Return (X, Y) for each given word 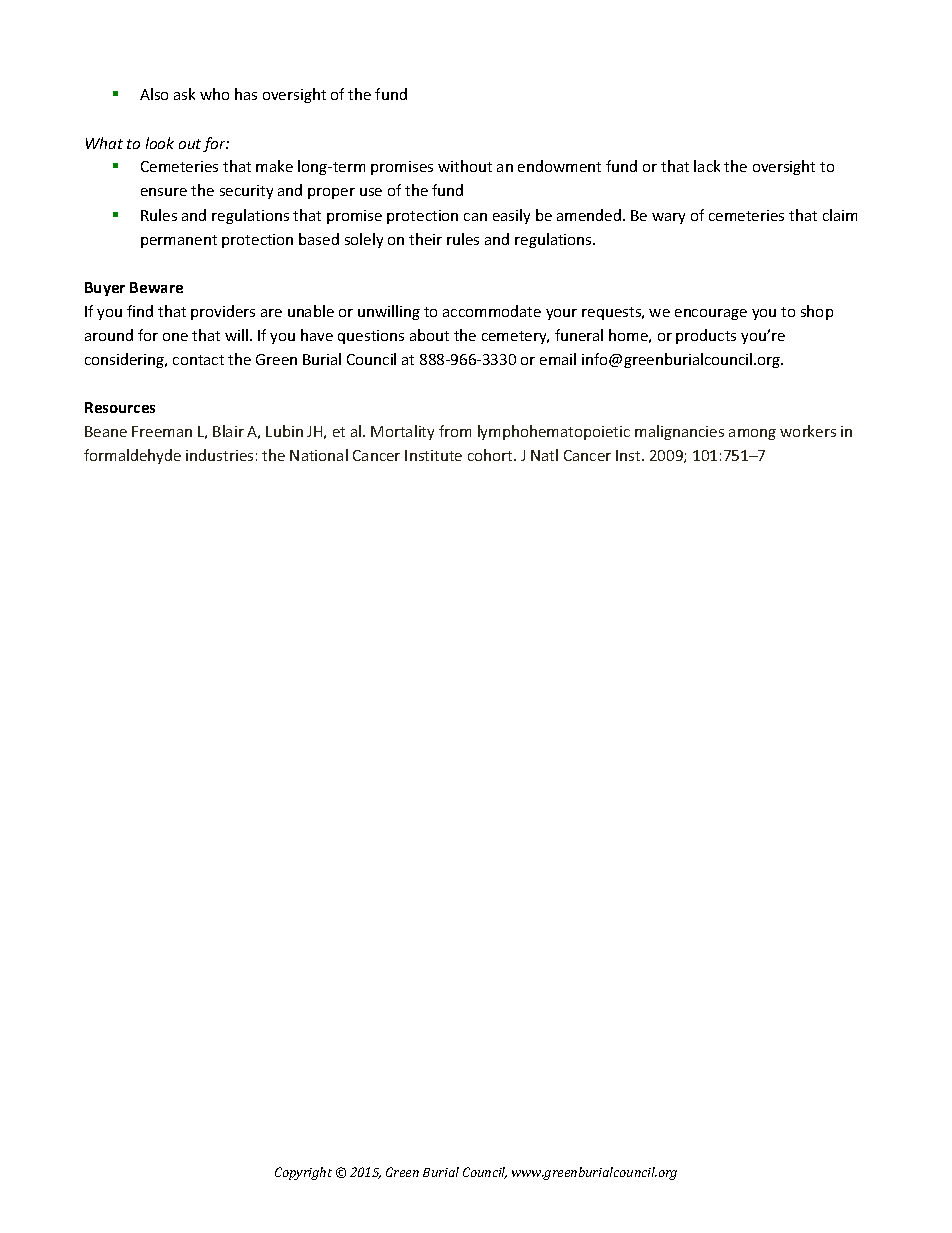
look (160, 143)
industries (219, 455)
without (465, 166)
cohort (491, 455)
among (752, 434)
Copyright (303, 1173)
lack (707, 166)
